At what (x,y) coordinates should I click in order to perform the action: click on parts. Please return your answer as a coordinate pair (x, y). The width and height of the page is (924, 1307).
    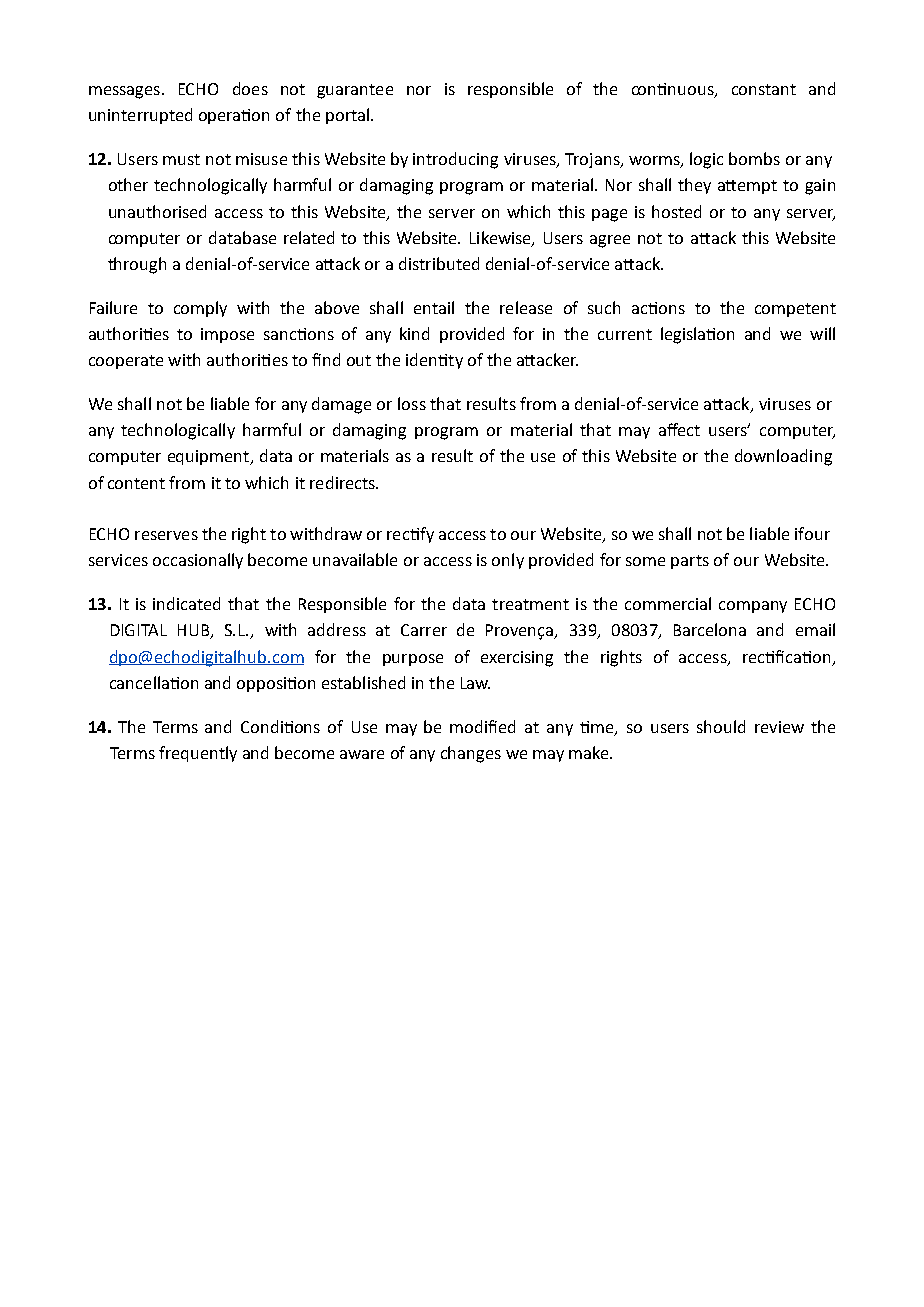
    Looking at the image, I should click on (690, 562).
